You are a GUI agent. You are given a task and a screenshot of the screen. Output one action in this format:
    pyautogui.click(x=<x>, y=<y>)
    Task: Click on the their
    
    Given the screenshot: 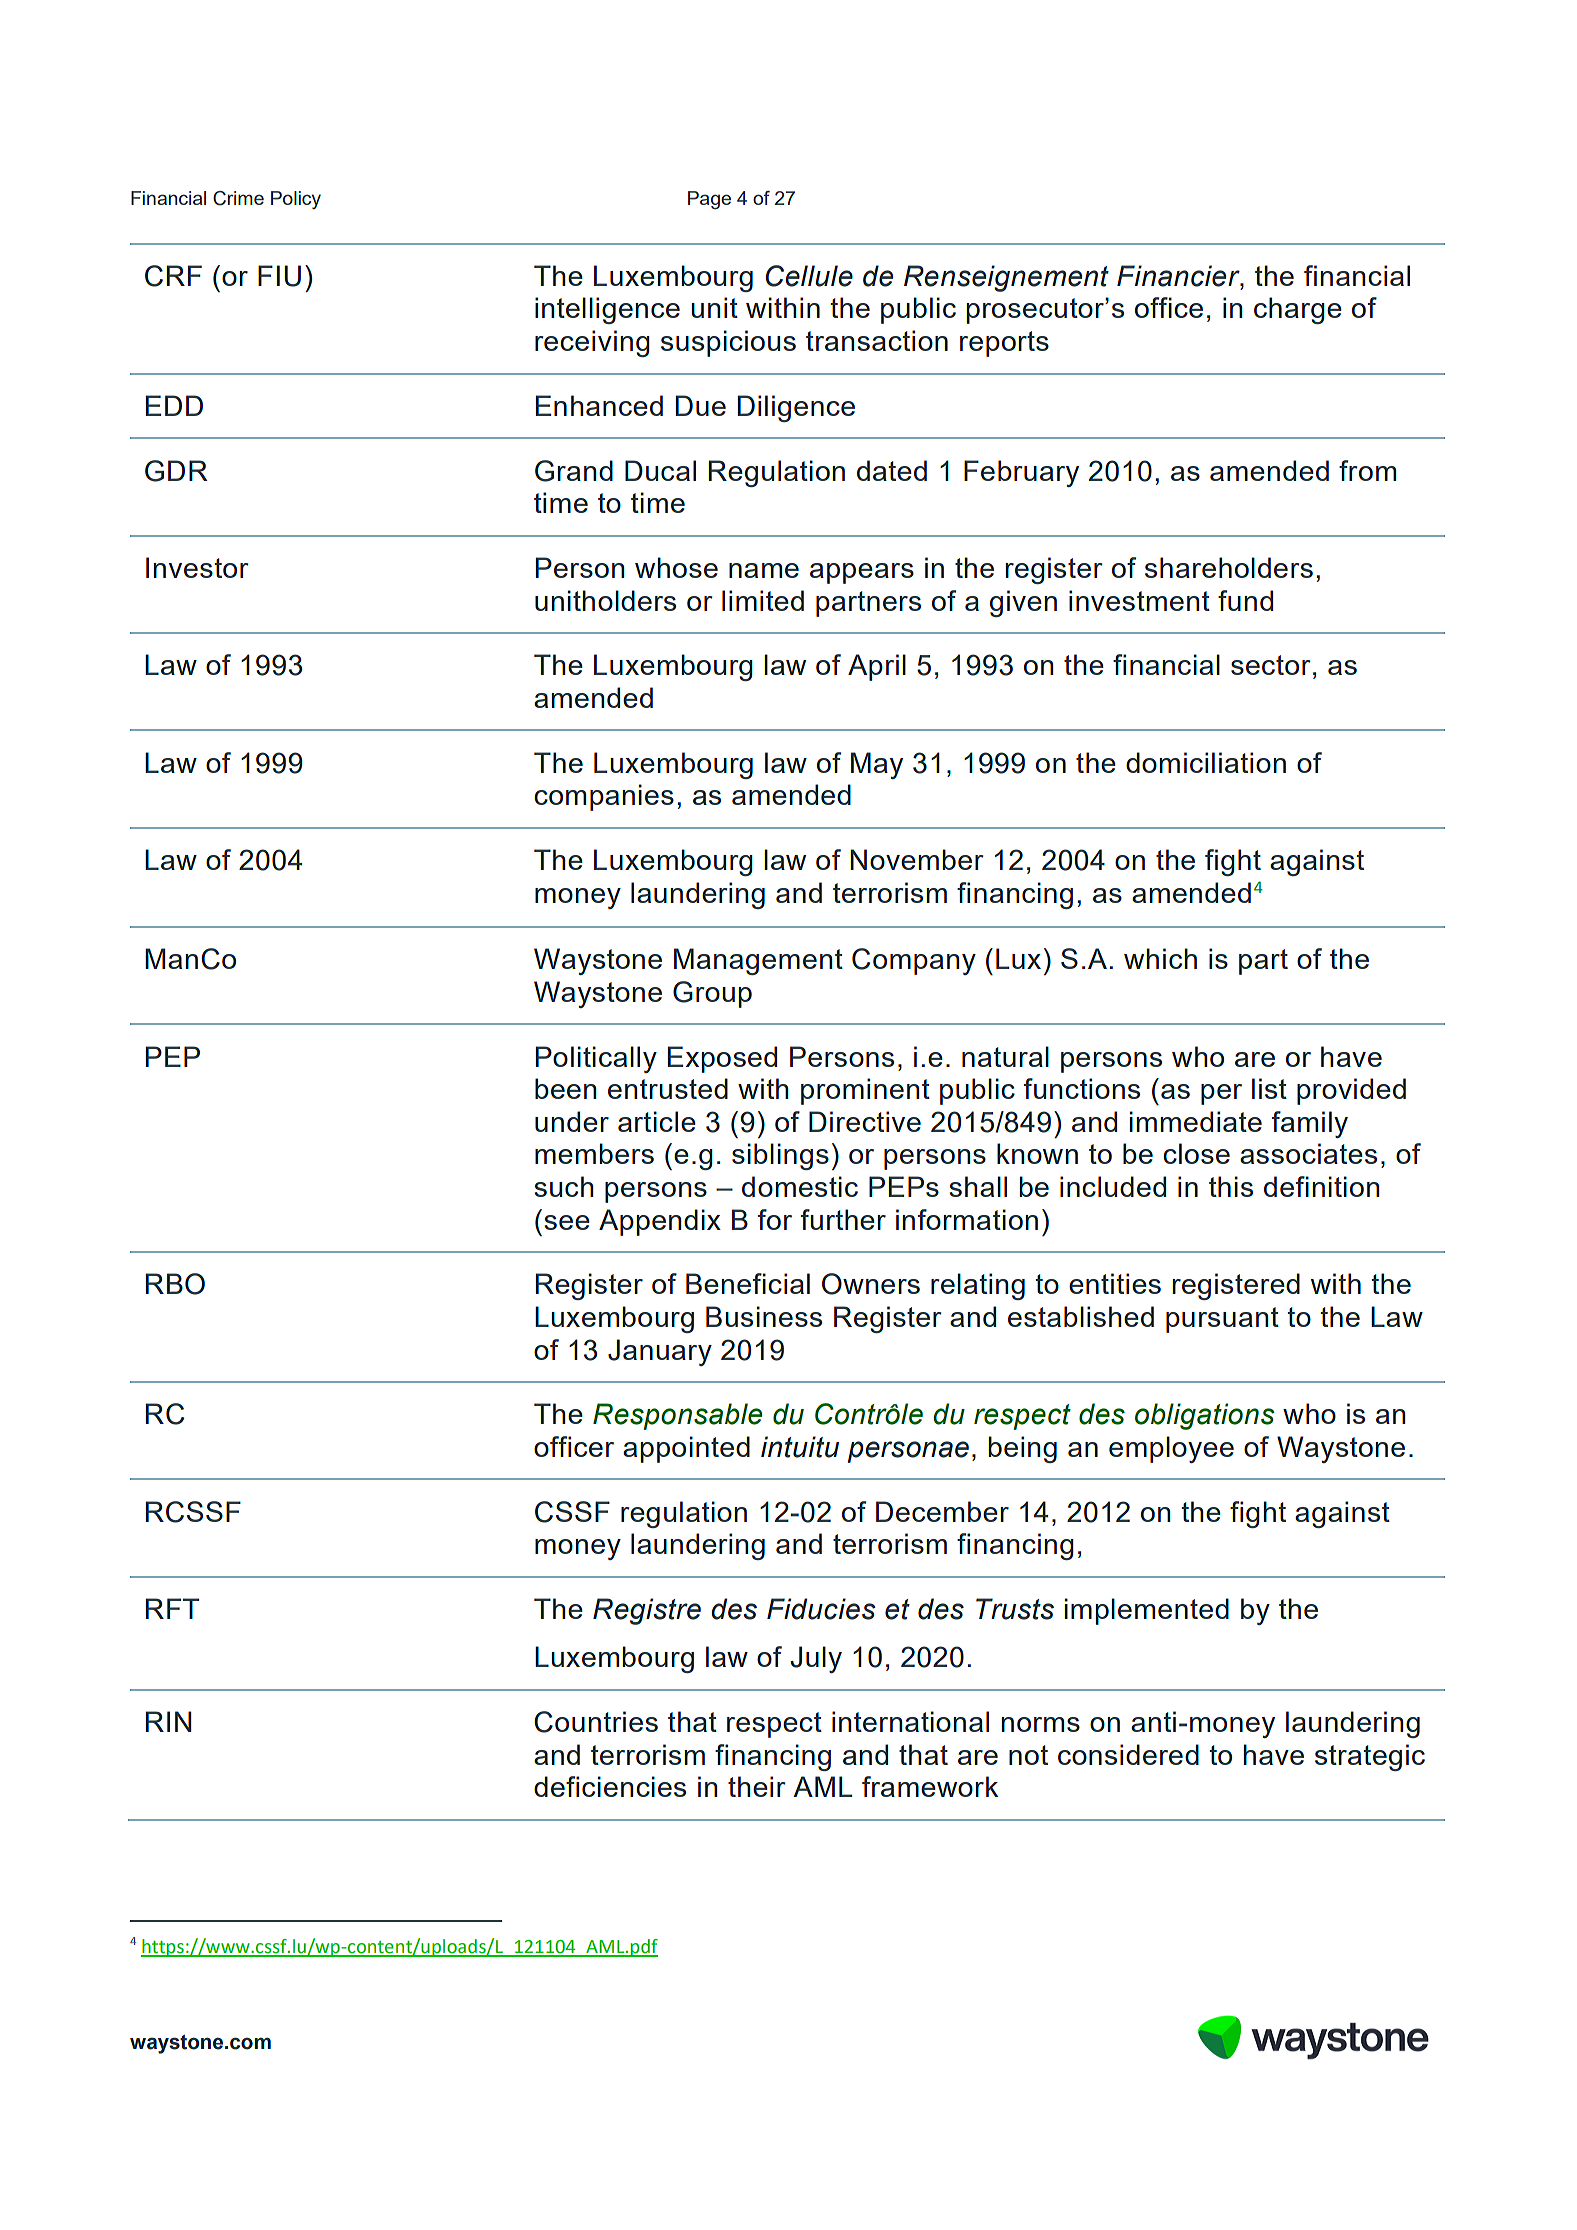 What is the action you would take?
    pyautogui.click(x=757, y=1786)
